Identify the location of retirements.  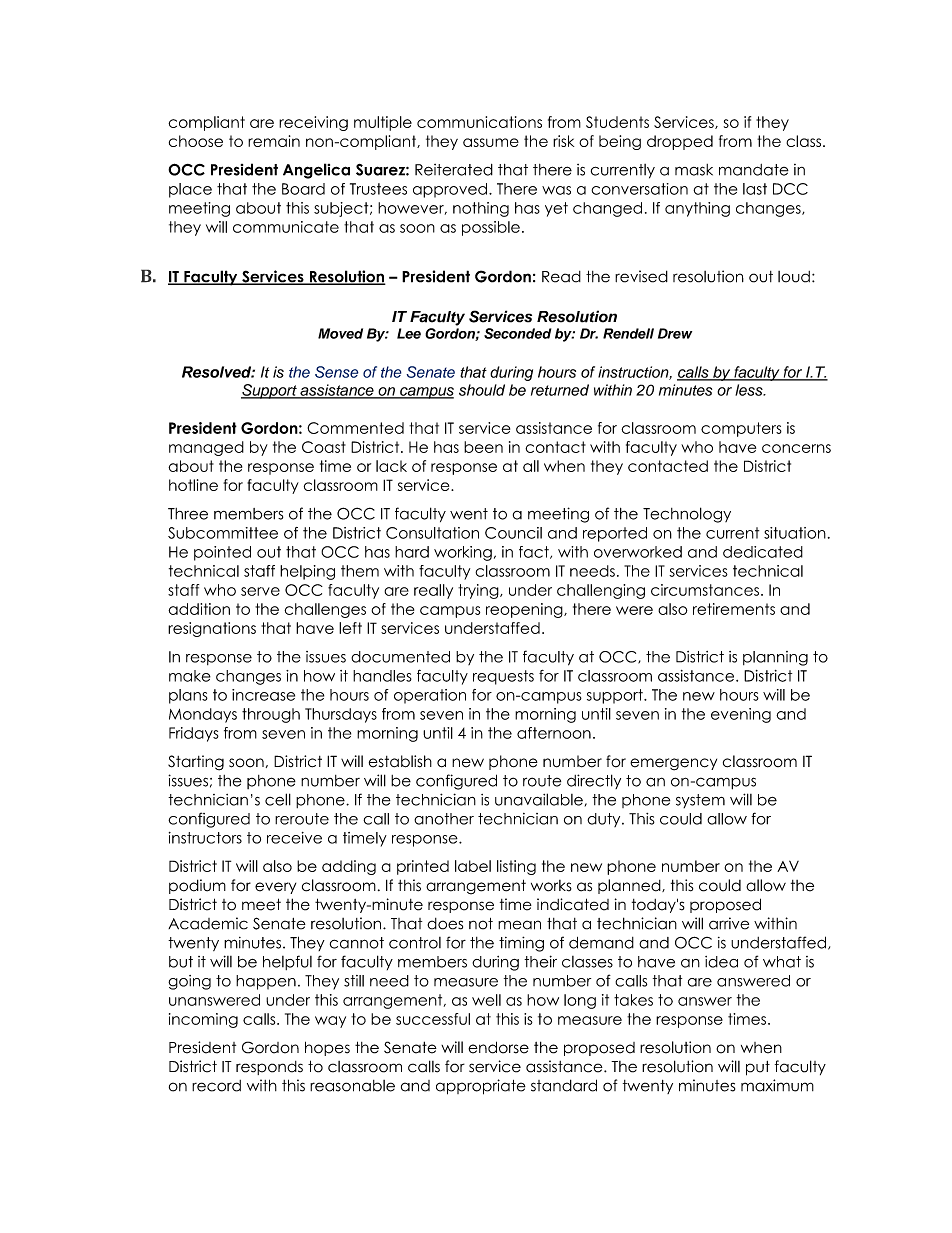
(734, 609).
